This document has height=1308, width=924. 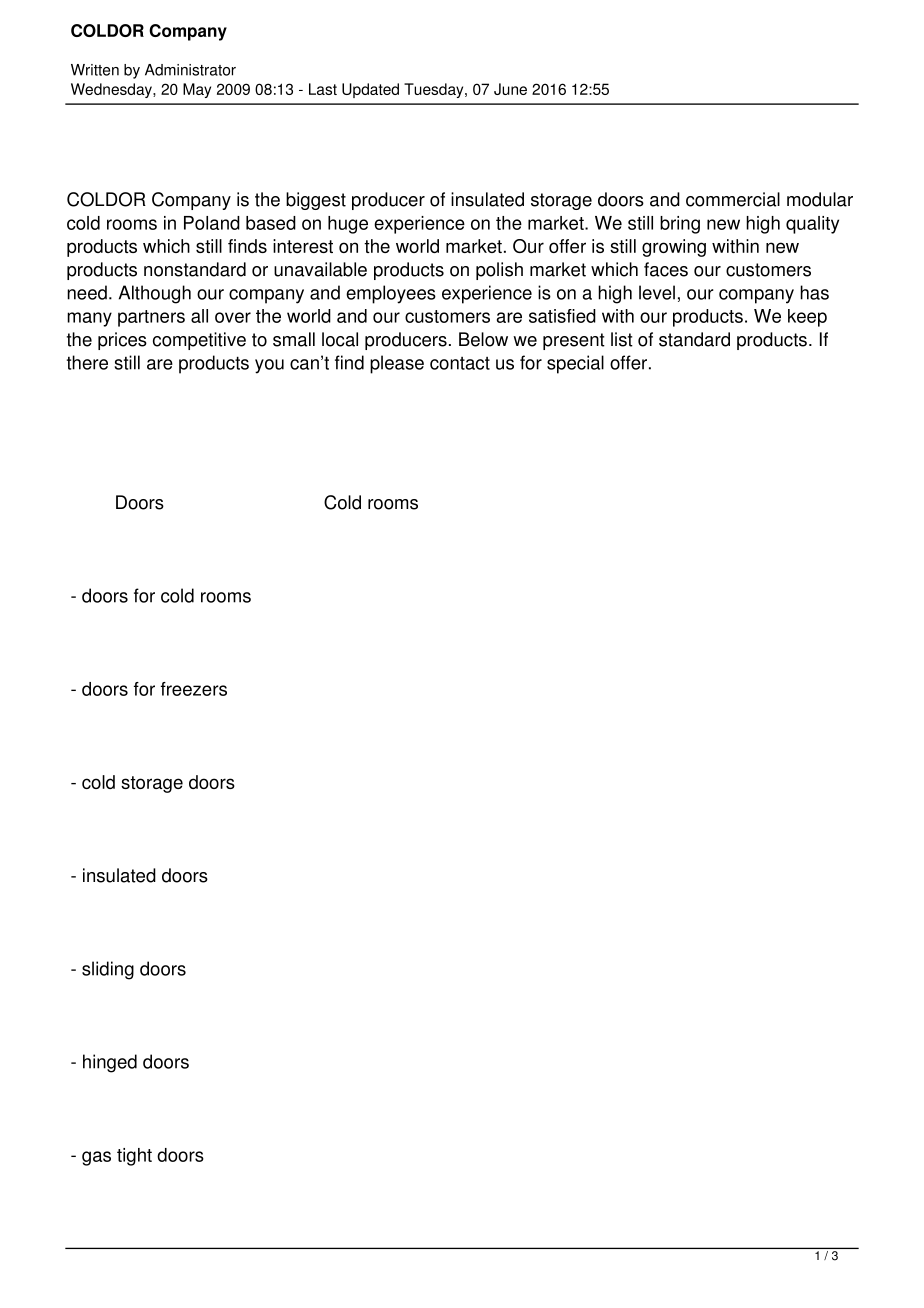 What do you see at coordinates (134, 1157) in the document?
I see `tight` at bounding box center [134, 1157].
